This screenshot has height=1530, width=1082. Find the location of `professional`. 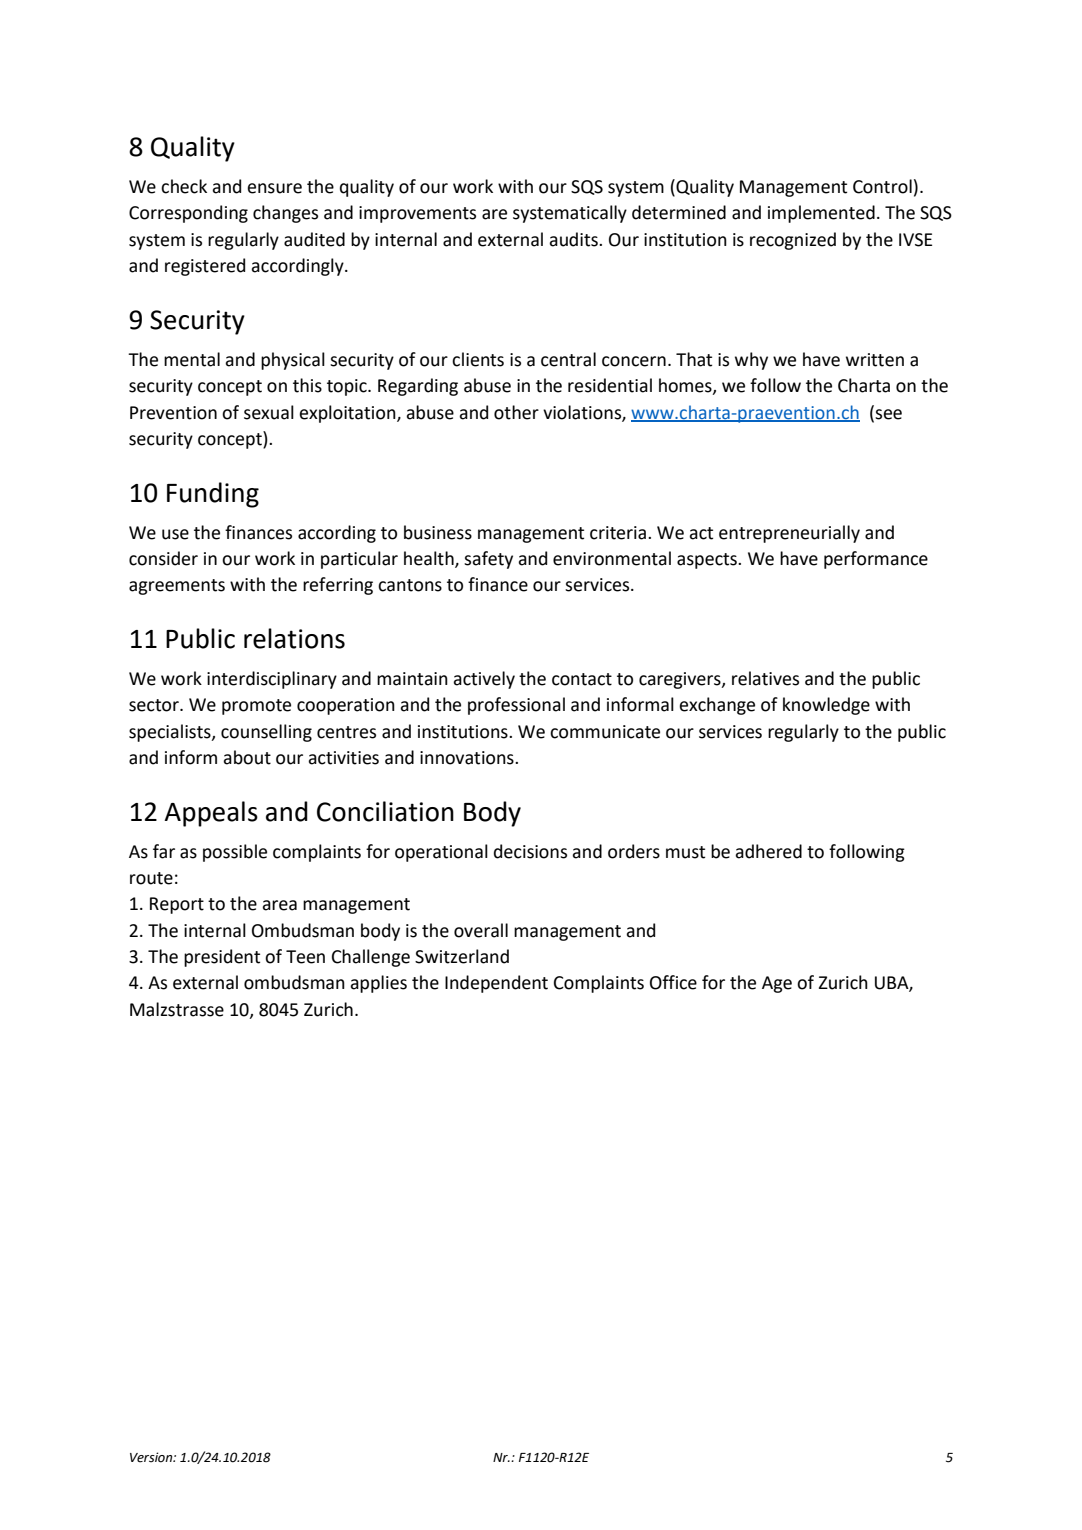

professional is located at coordinates (516, 706).
